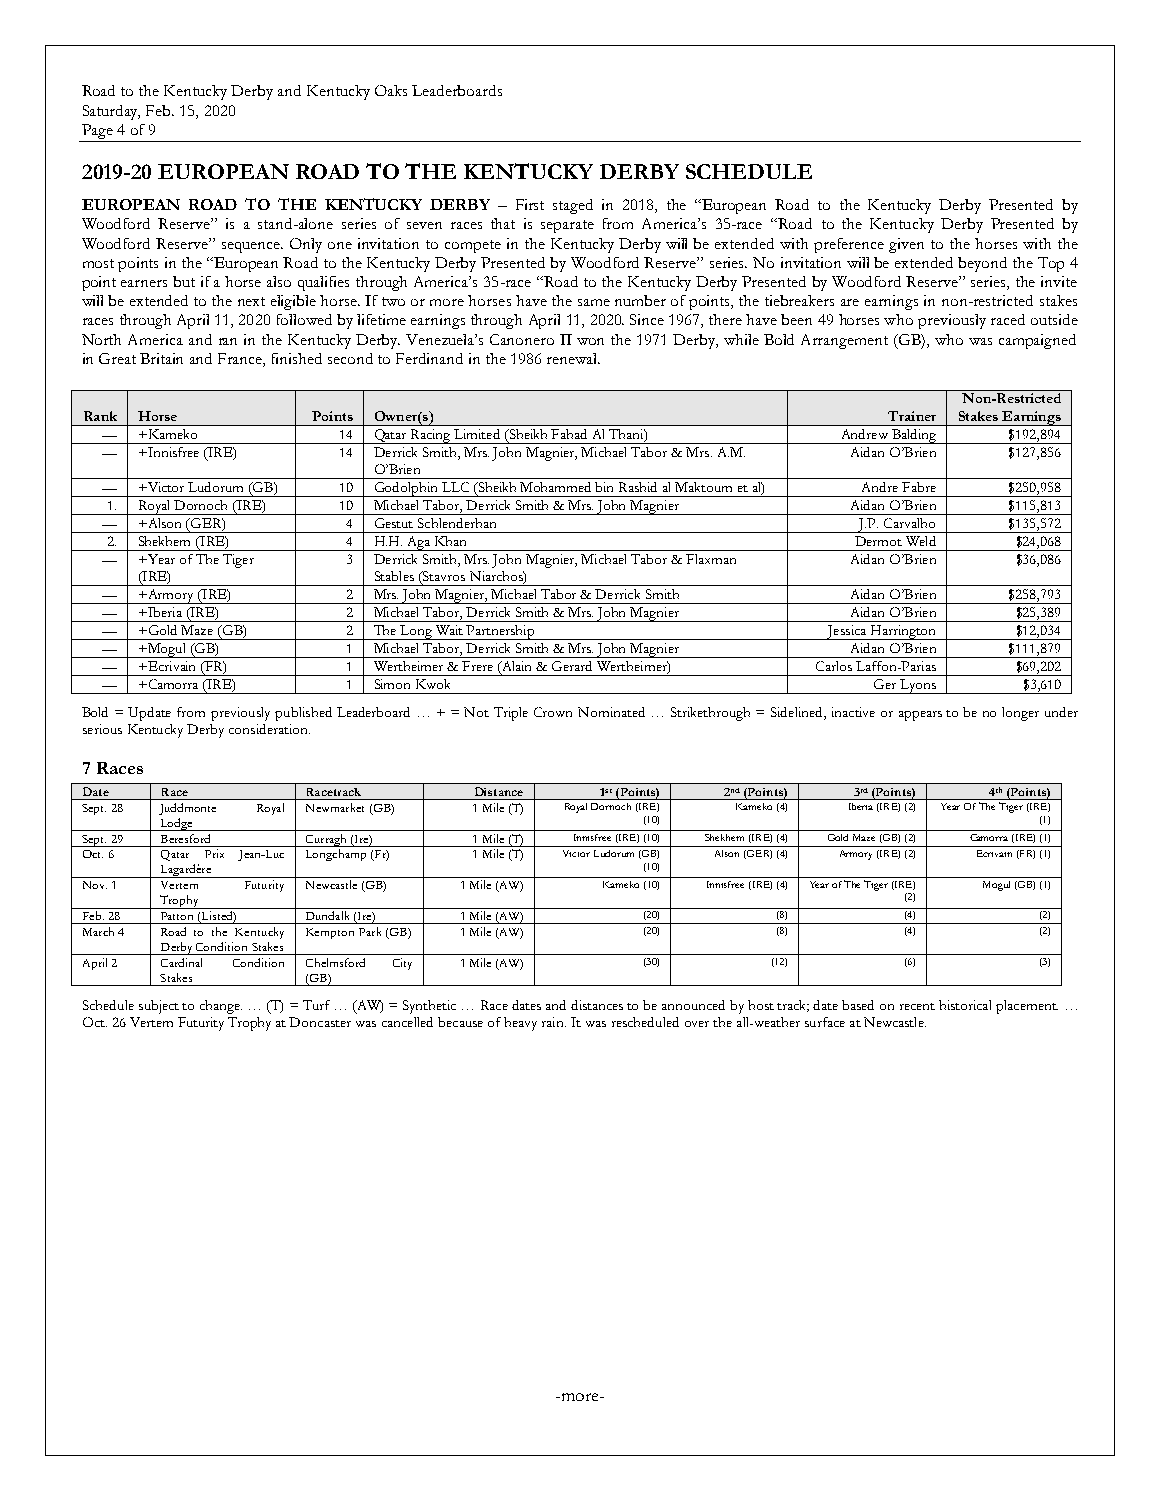 The image size is (1160, 1501). I want to click on change, so click(221, 1007).
